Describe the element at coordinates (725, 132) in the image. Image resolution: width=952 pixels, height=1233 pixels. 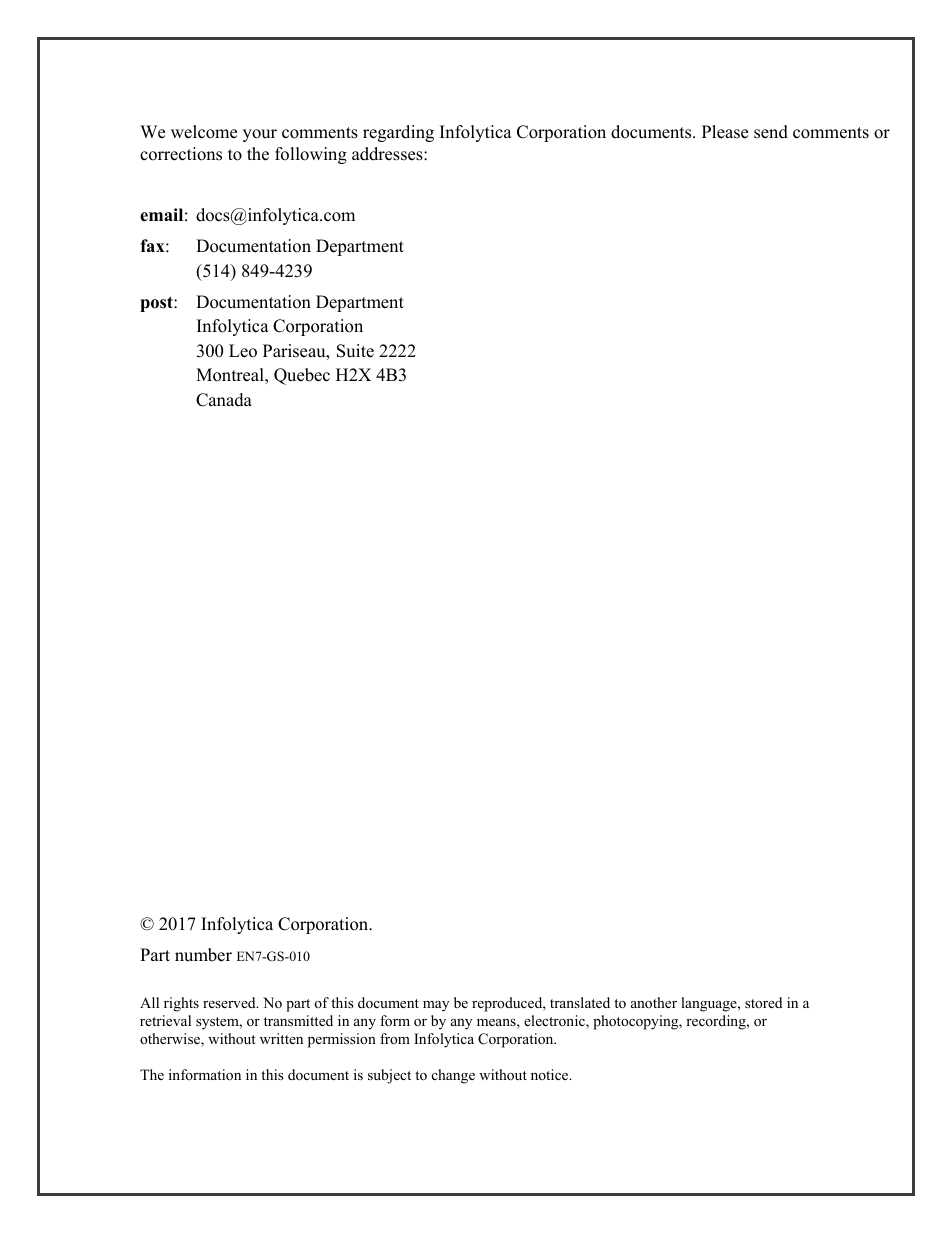
I see `Please` at that location.
